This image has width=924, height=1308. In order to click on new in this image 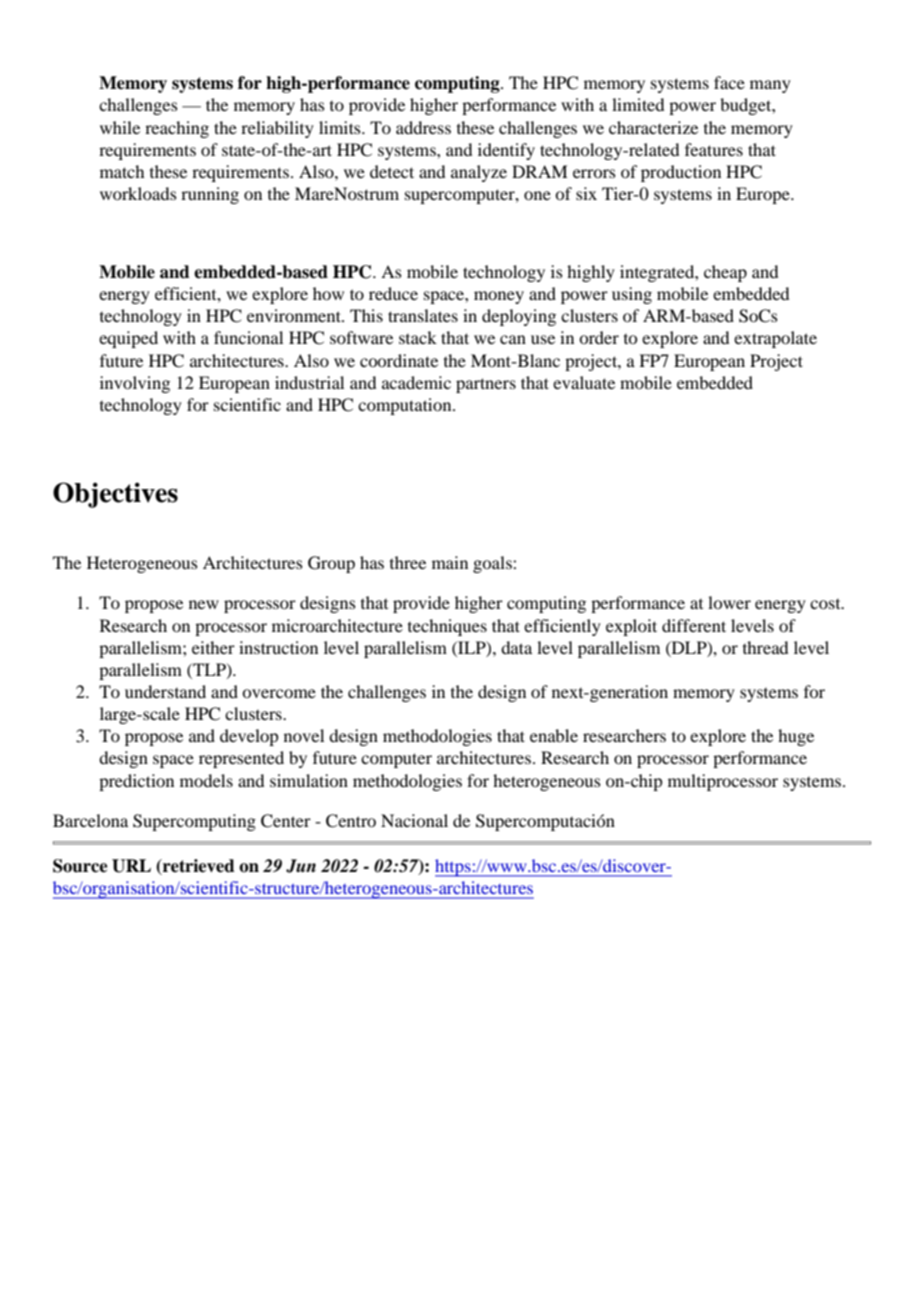, I will do `click(204, 604)`.
